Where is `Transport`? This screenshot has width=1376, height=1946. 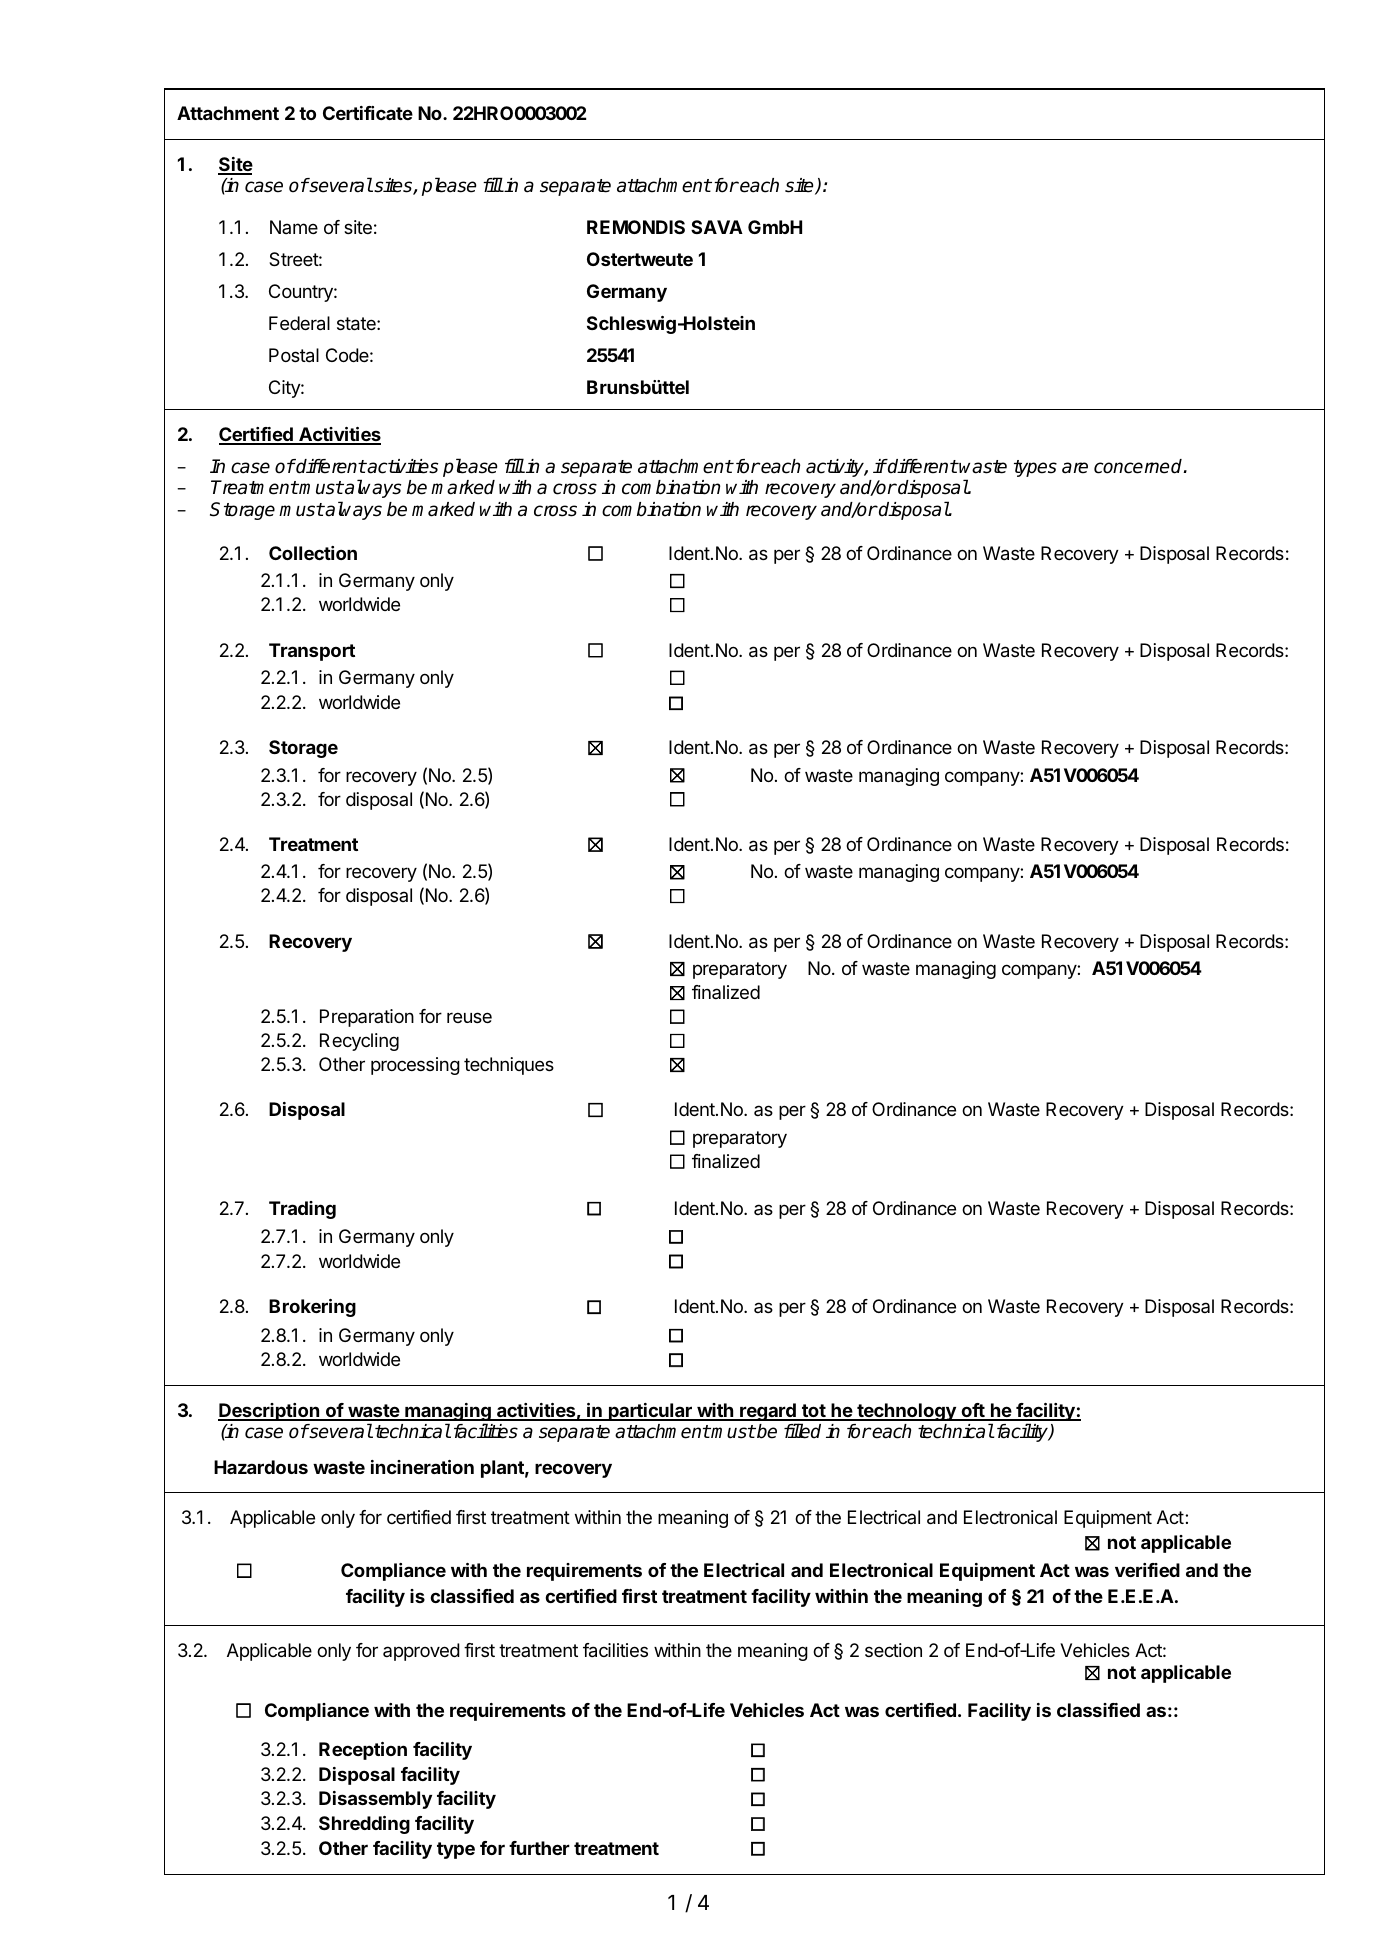
Transport is located at coordinates (312, 652).
